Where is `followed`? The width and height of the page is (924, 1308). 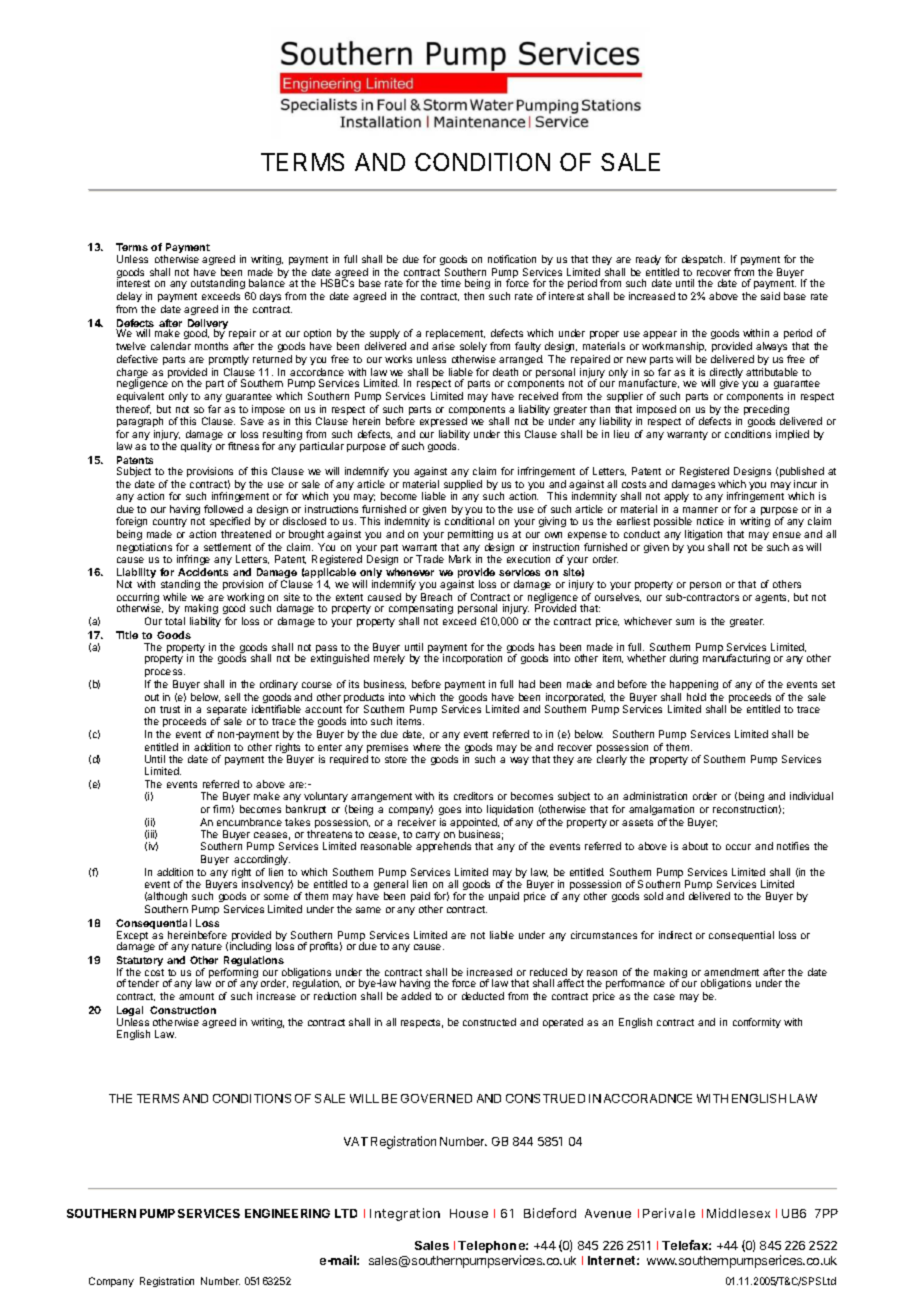
followed is located at coordinates (223, 509).
